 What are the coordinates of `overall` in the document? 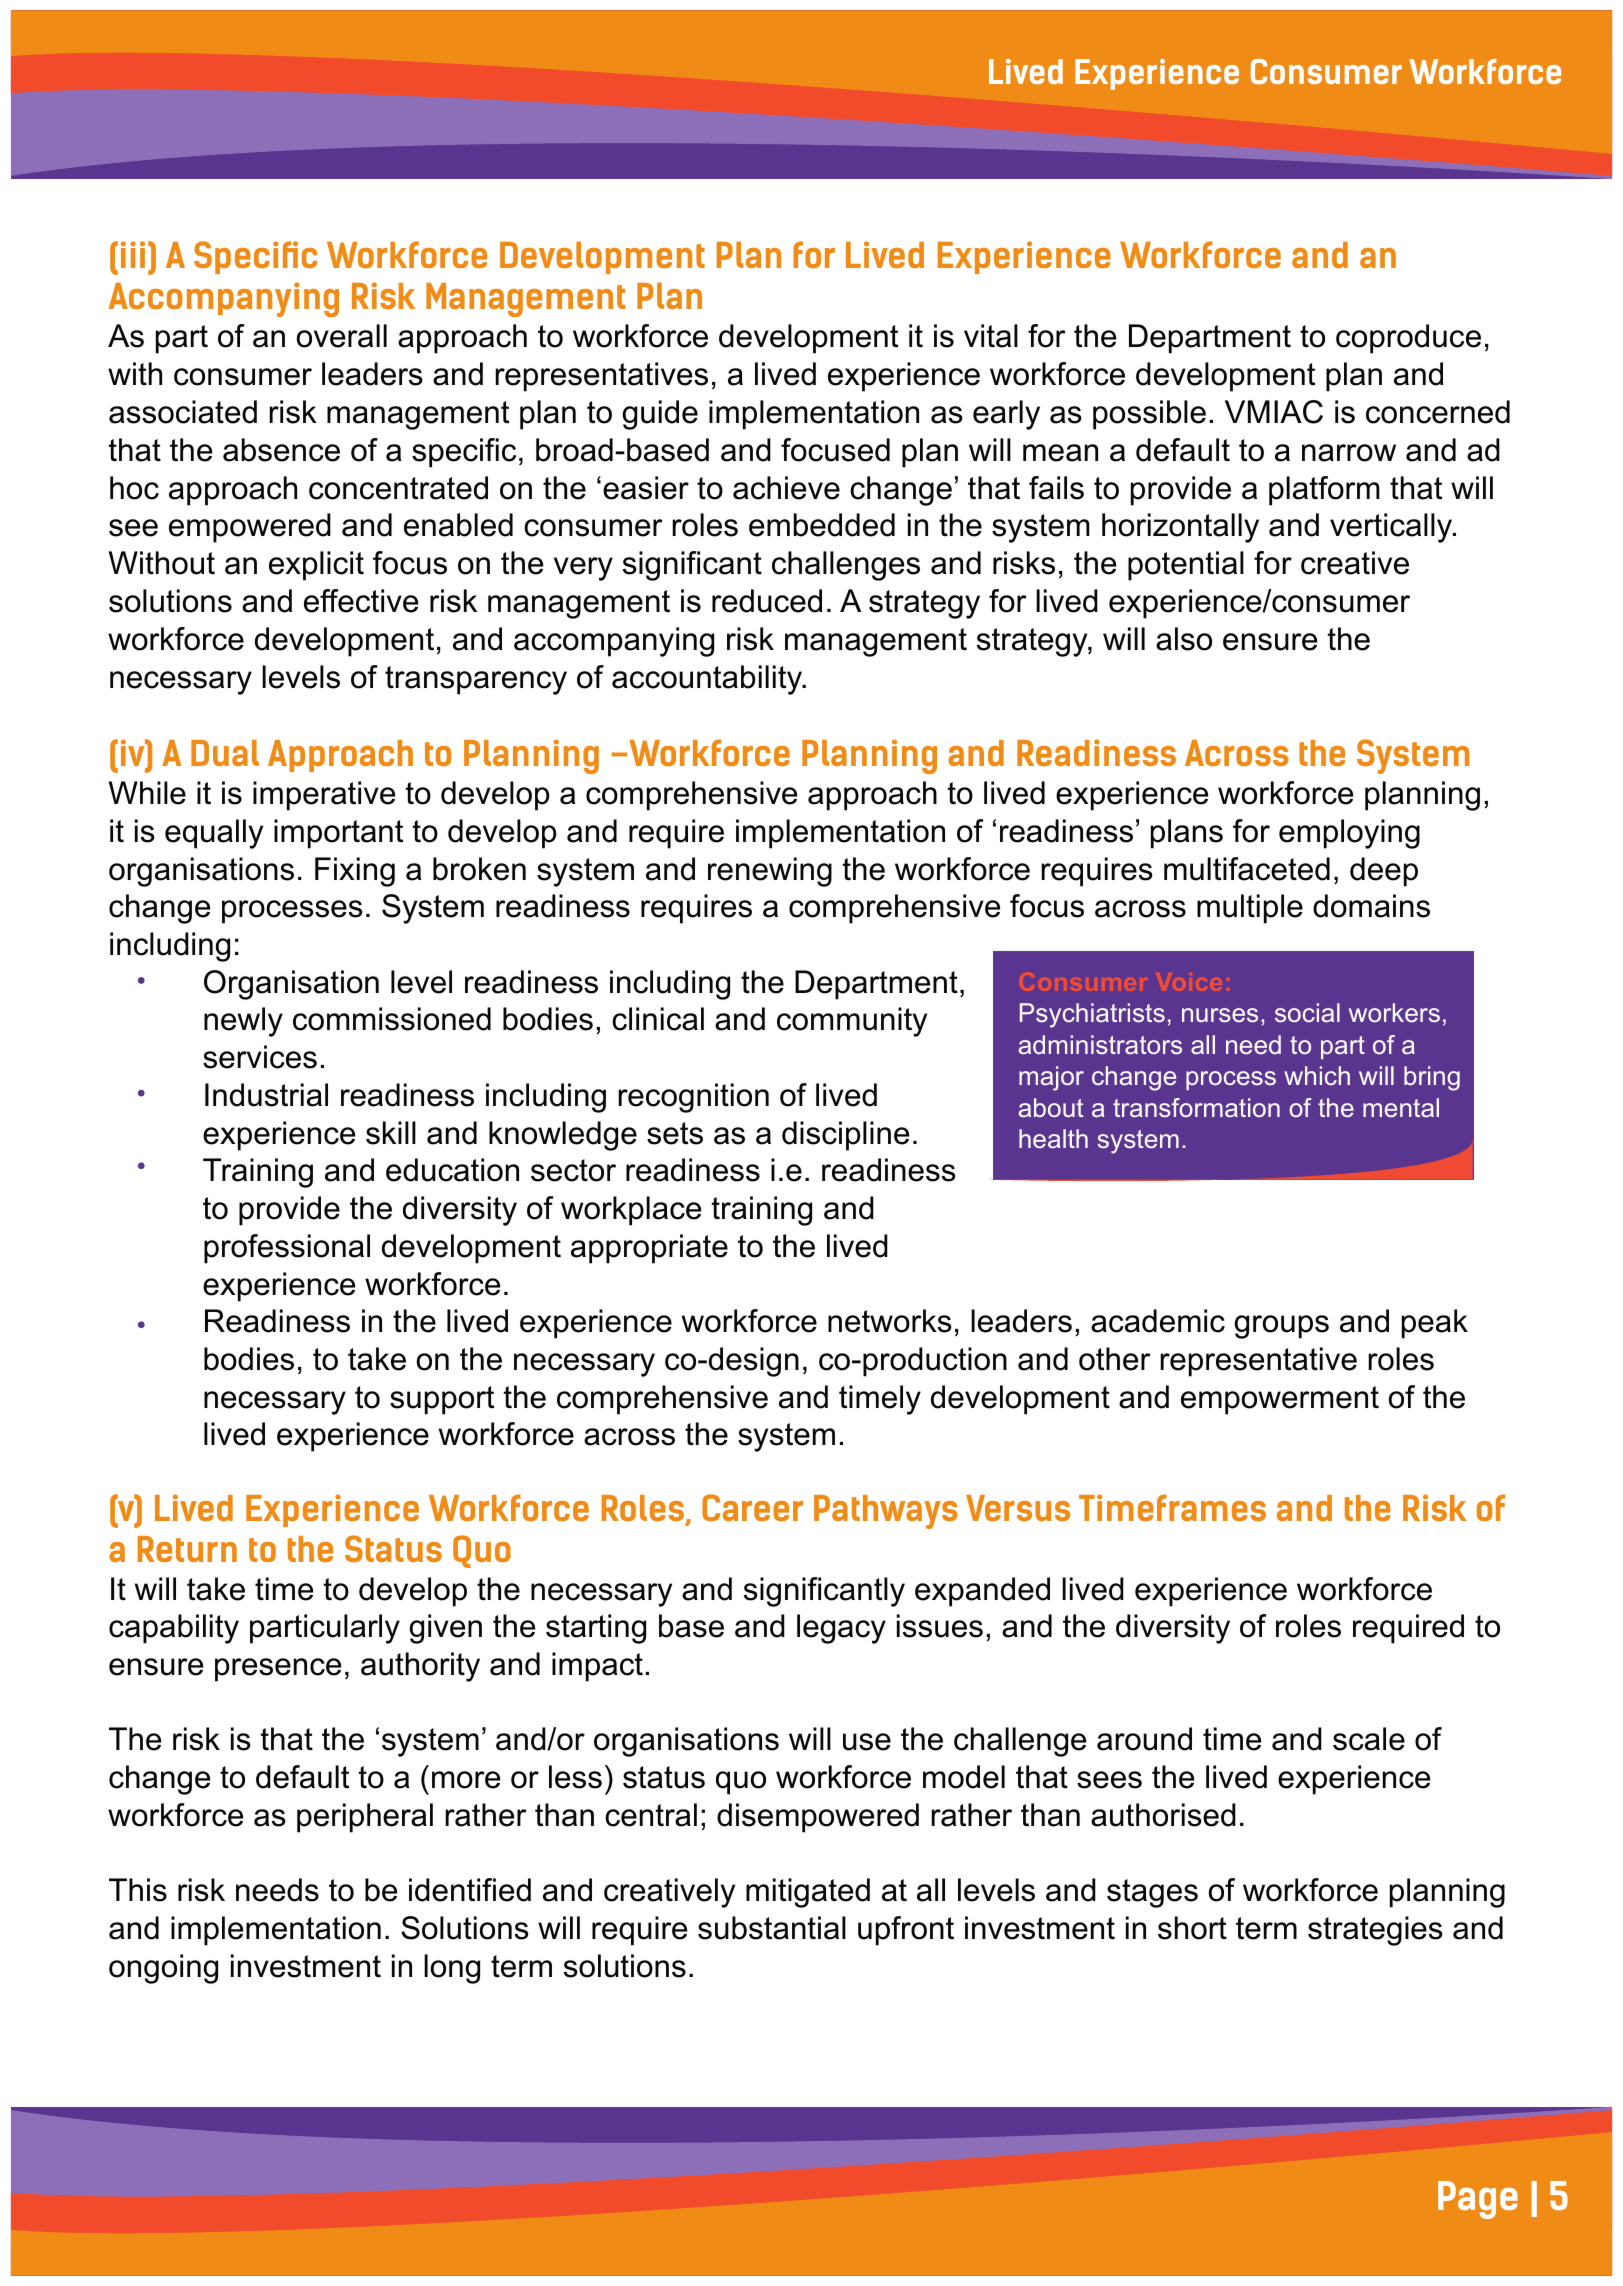 It's located at (342, 336).
